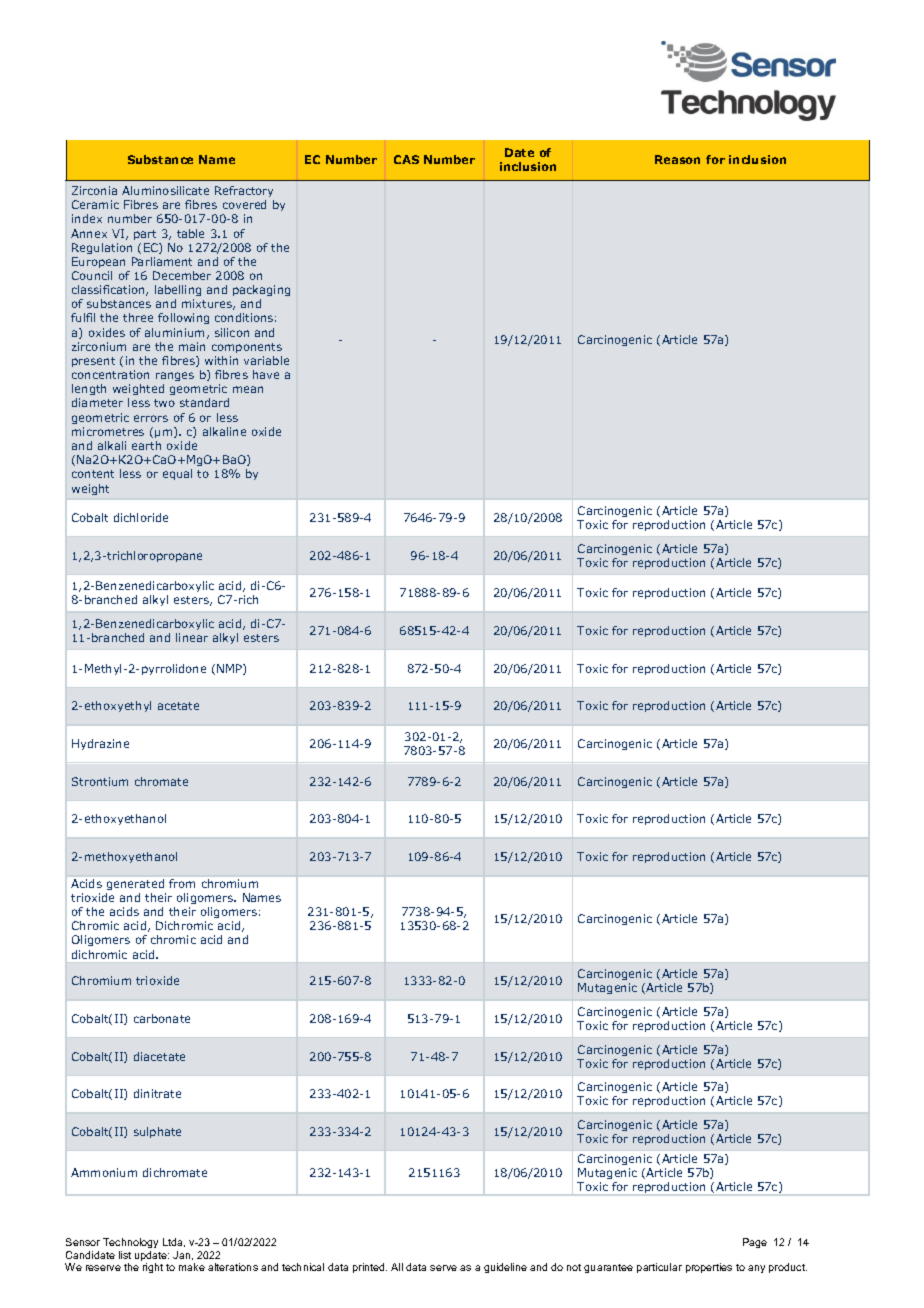 This image has height=1308, width=924. I want to click on table, so click(190, 233).
